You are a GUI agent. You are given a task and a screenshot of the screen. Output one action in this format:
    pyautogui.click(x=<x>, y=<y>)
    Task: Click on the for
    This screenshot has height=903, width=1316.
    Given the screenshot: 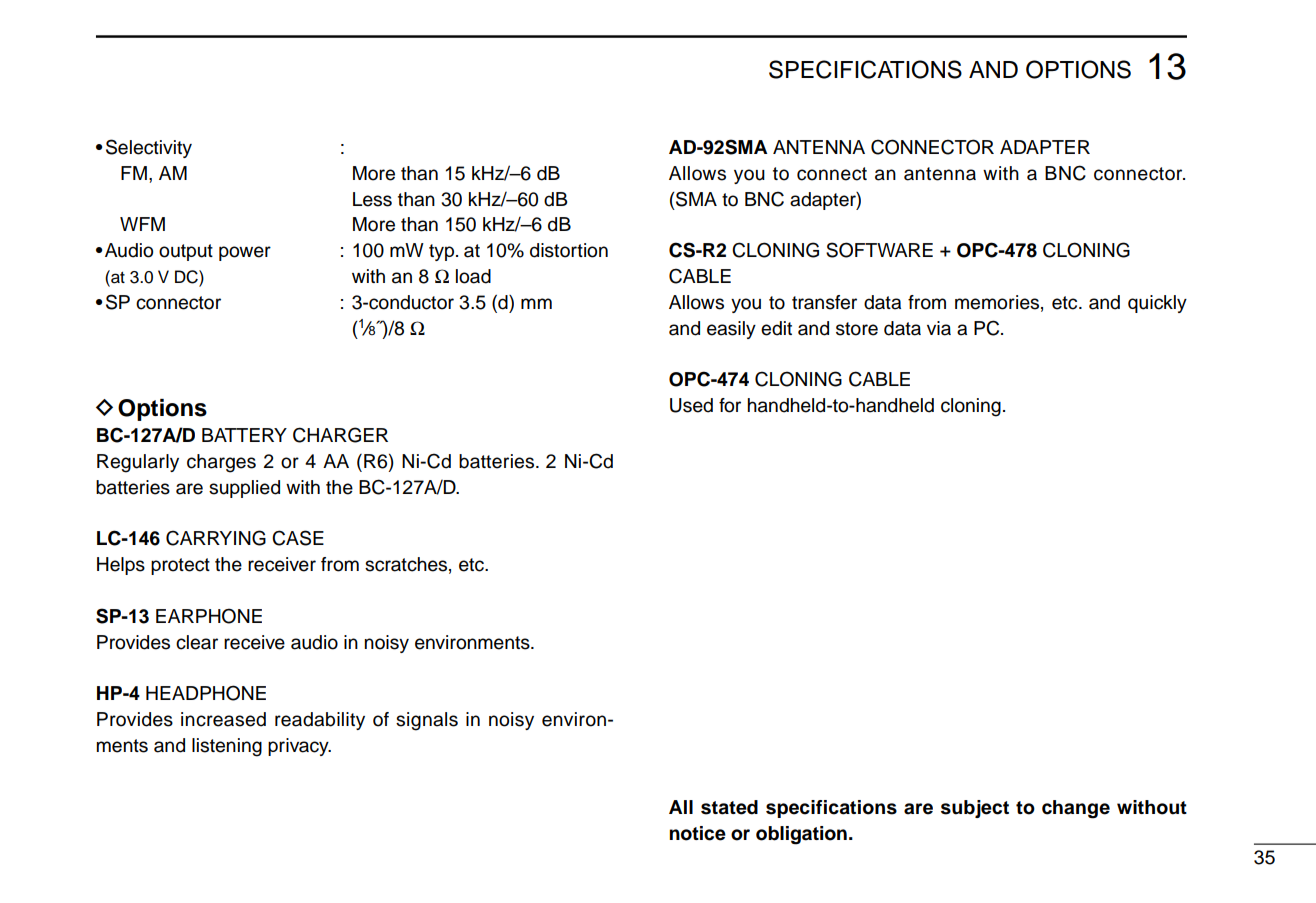 What is the action you would take?
    pyautogui.click(x=730, y=405)
